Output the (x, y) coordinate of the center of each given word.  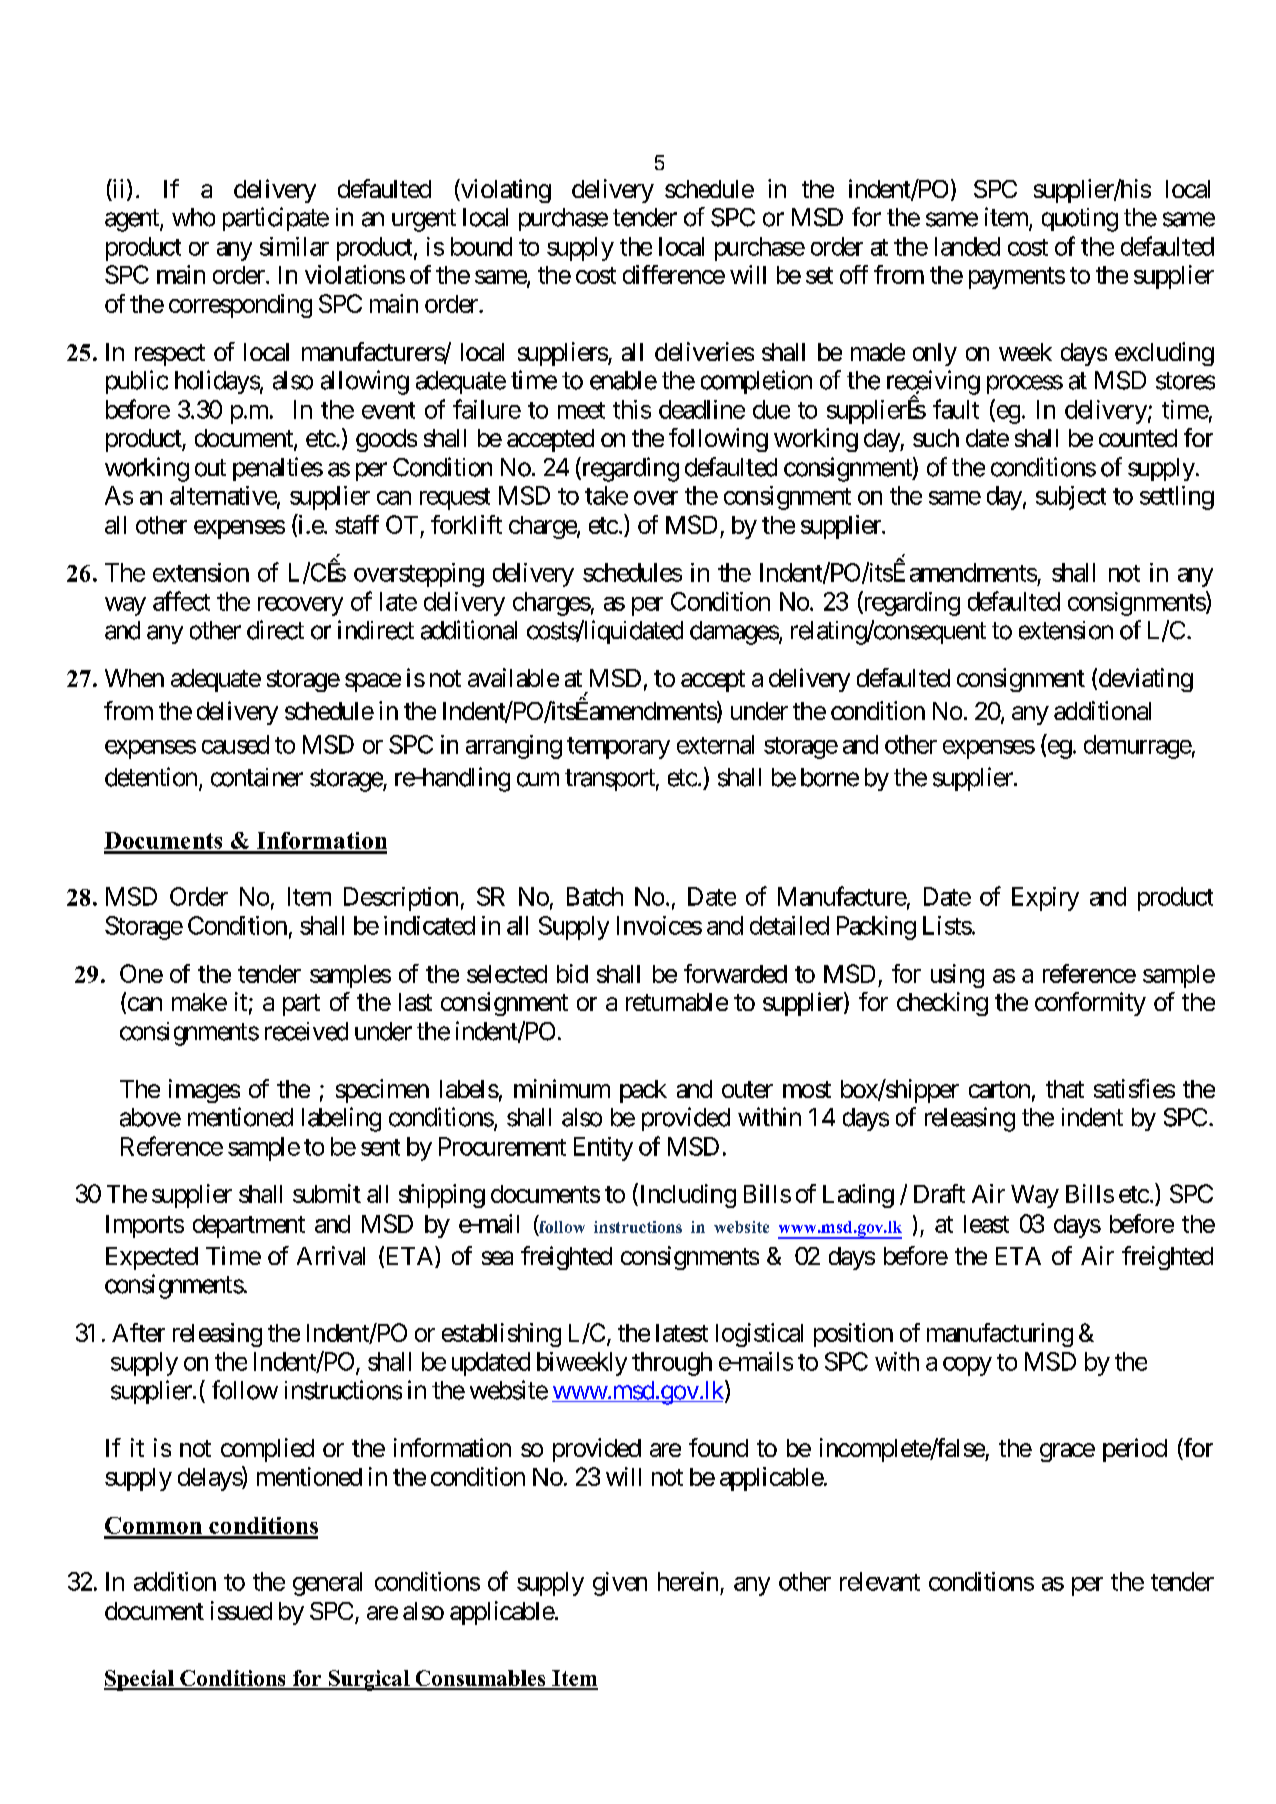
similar (294, 246)
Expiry (1045, 899)
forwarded (735, 973)
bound (481, 246)
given (620, 1584)
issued (241, 1610)
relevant (880, 1581)
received (306, 1031)
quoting (1080, 220)
